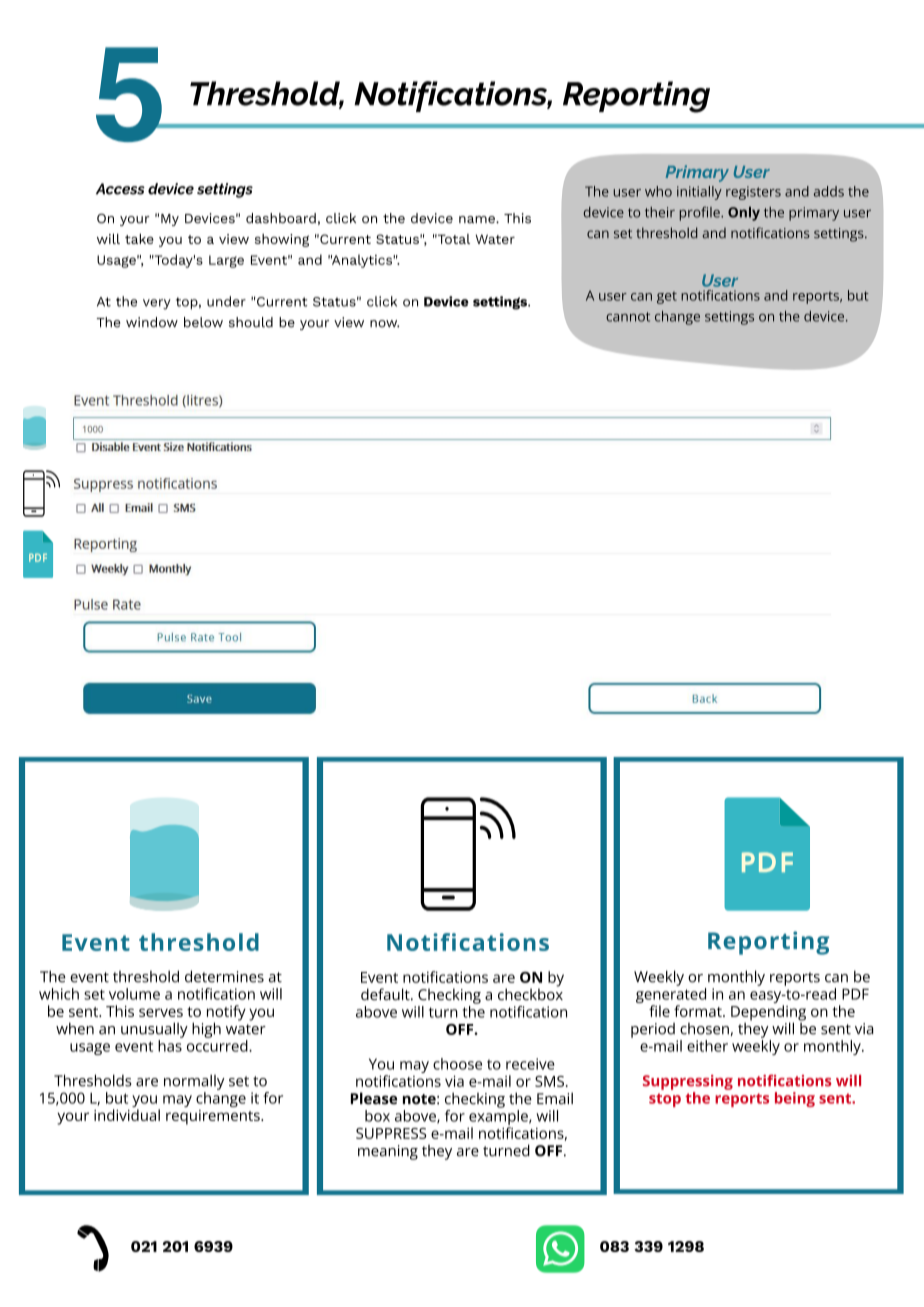  What do you see at coordinates (671, 997) in the screenshot?
I see `generated` at bounding box center [671, 997].
